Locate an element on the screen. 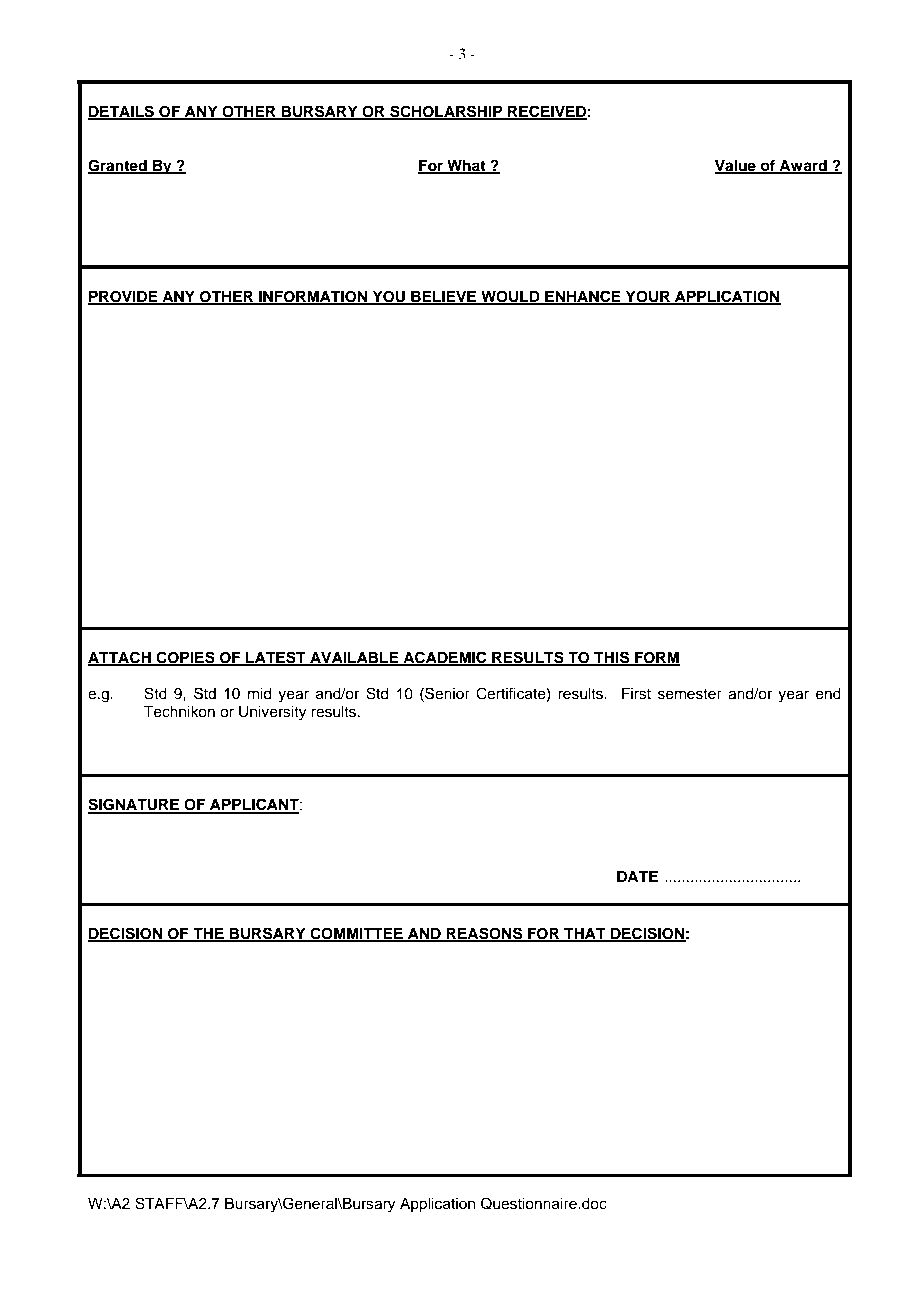  ACADEMIC is located at coordinates (445, 658).
